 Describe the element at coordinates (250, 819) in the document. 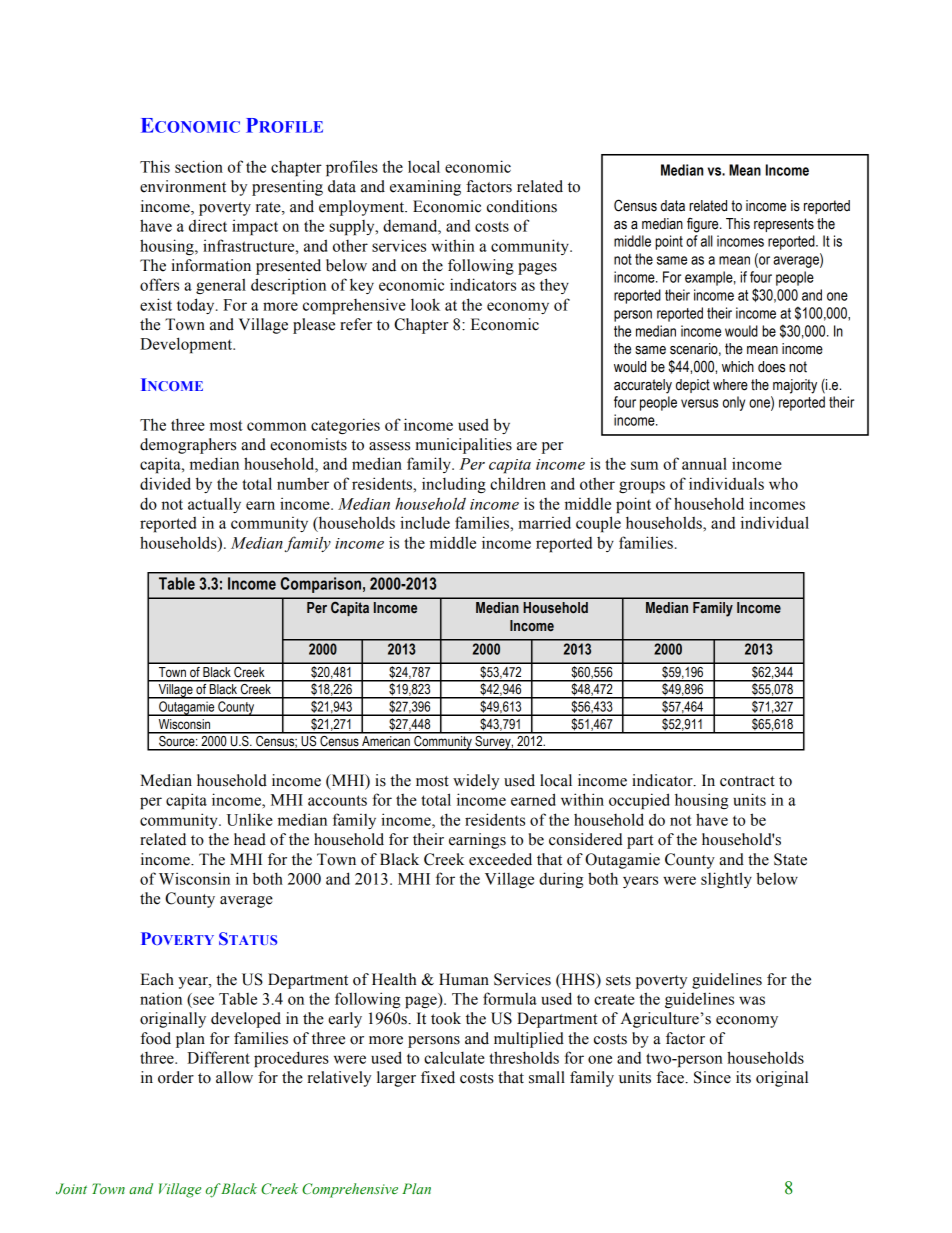

I see `Unlike` at that location.
